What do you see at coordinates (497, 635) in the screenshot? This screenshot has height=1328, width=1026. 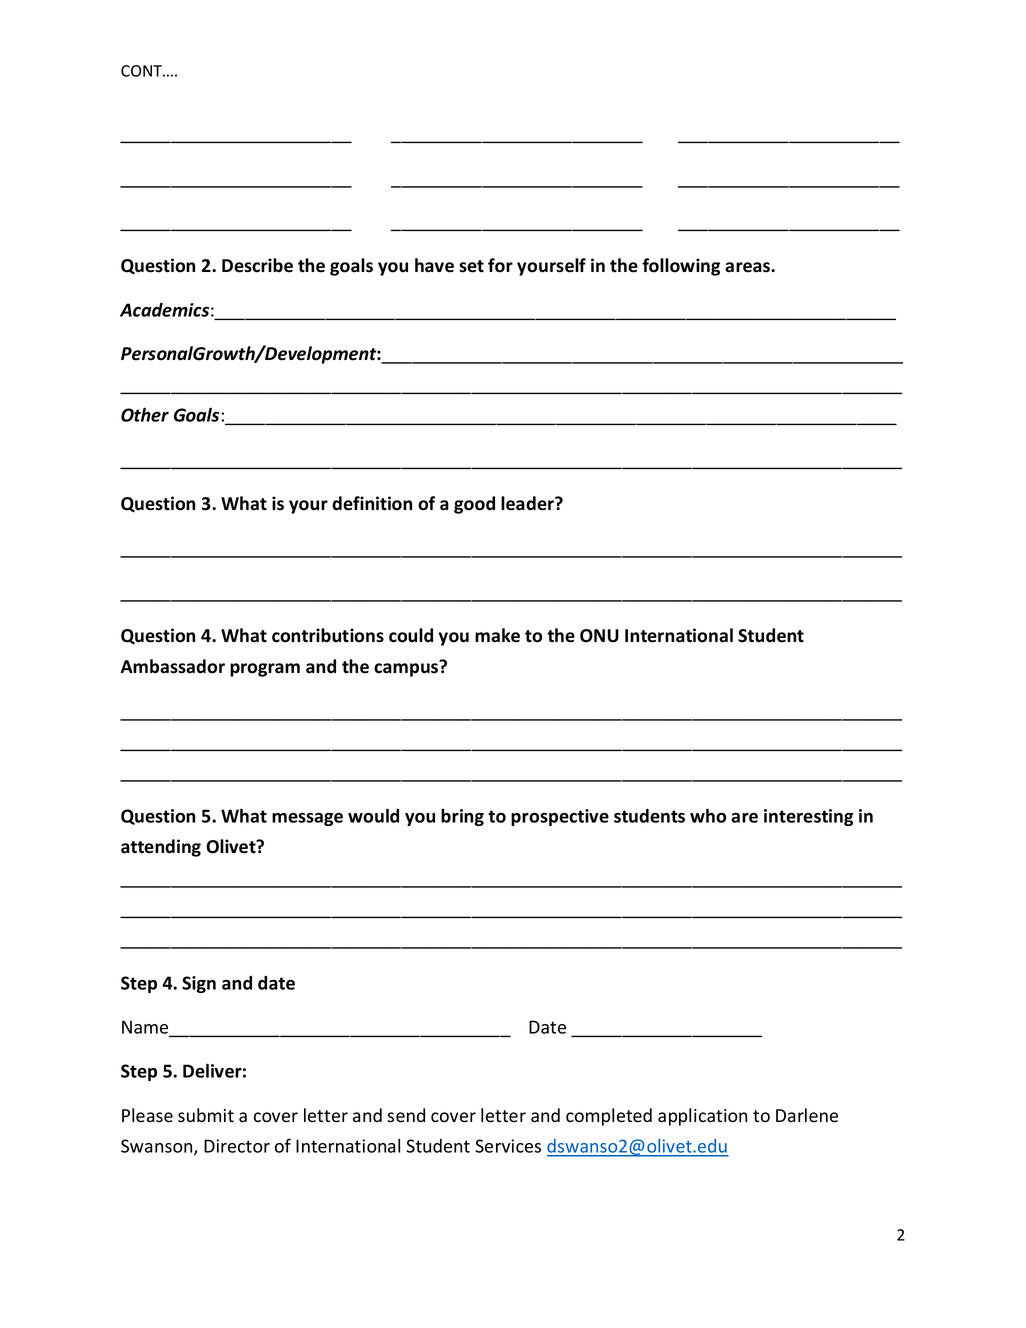 I see `make` at bounding box center [497, 635].
